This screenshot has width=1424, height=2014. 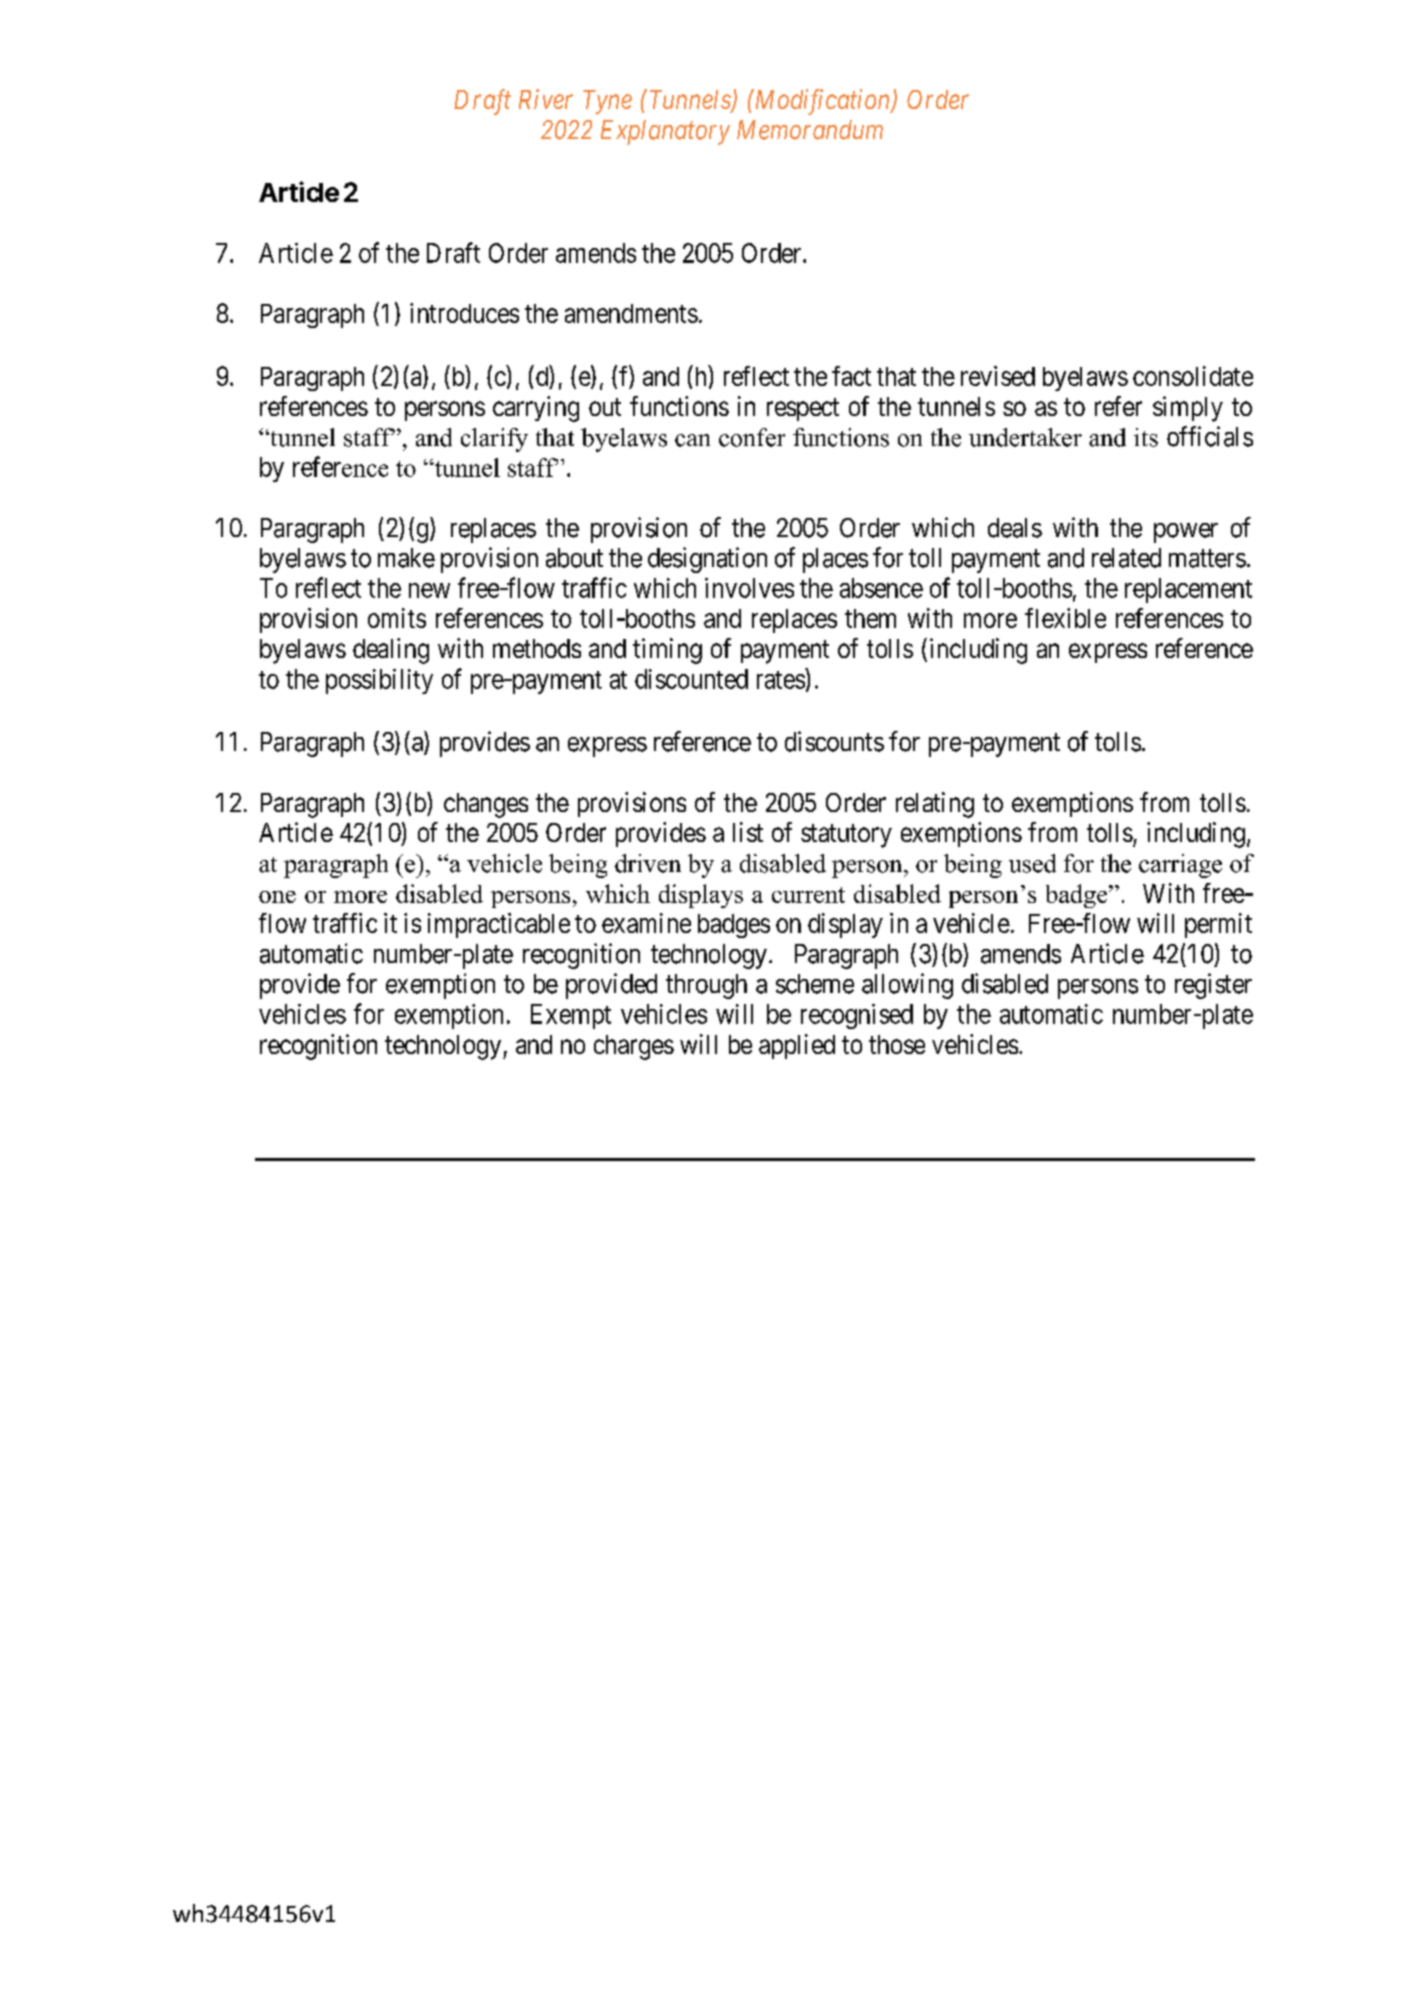 I want to click on Modification, so click(x=822, y=102).
